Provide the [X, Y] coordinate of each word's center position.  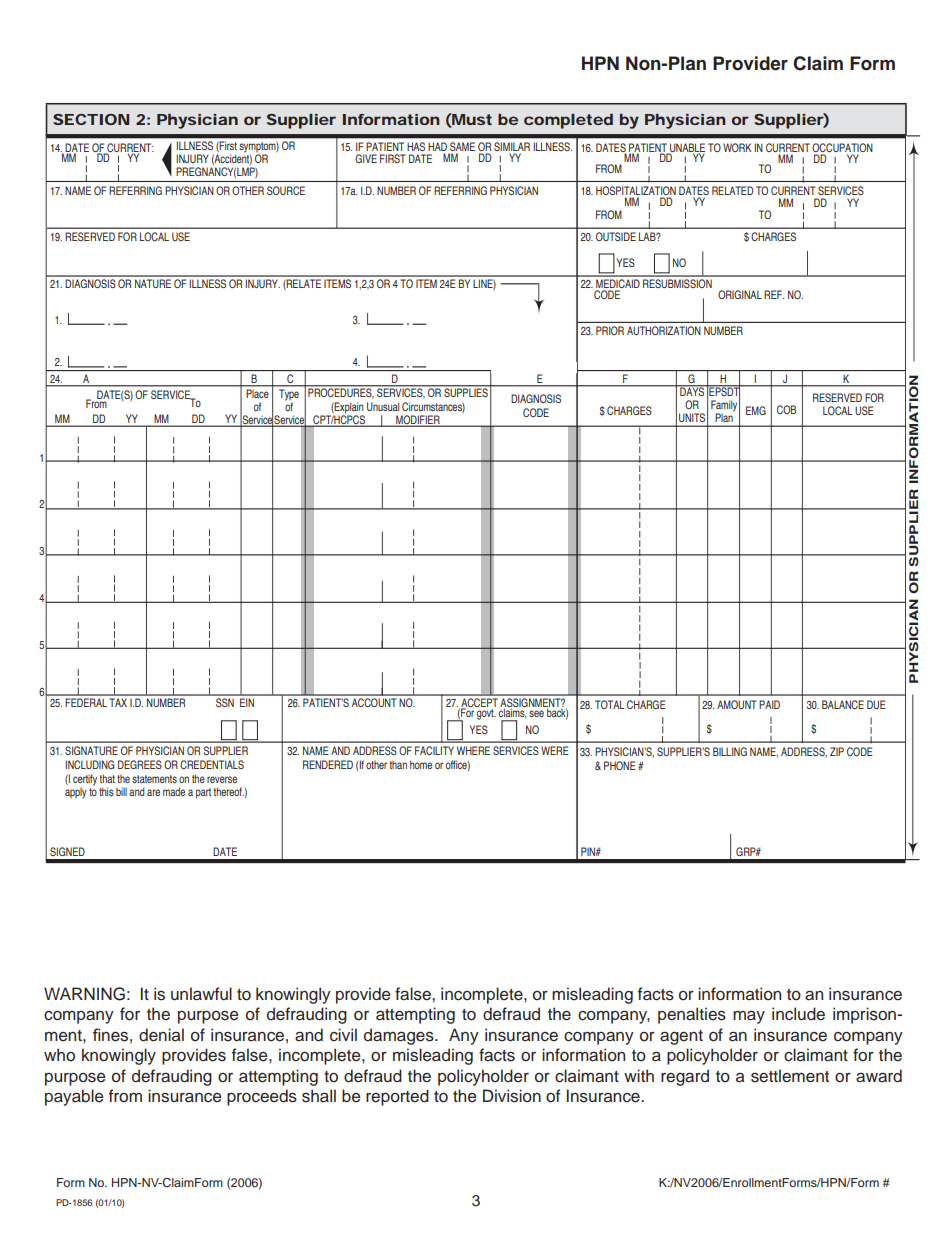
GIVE [366, 158]
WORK [737, 147]
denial [161, 1035]
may [749, 1017]
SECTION [91, 119]
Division [512, 1096]
